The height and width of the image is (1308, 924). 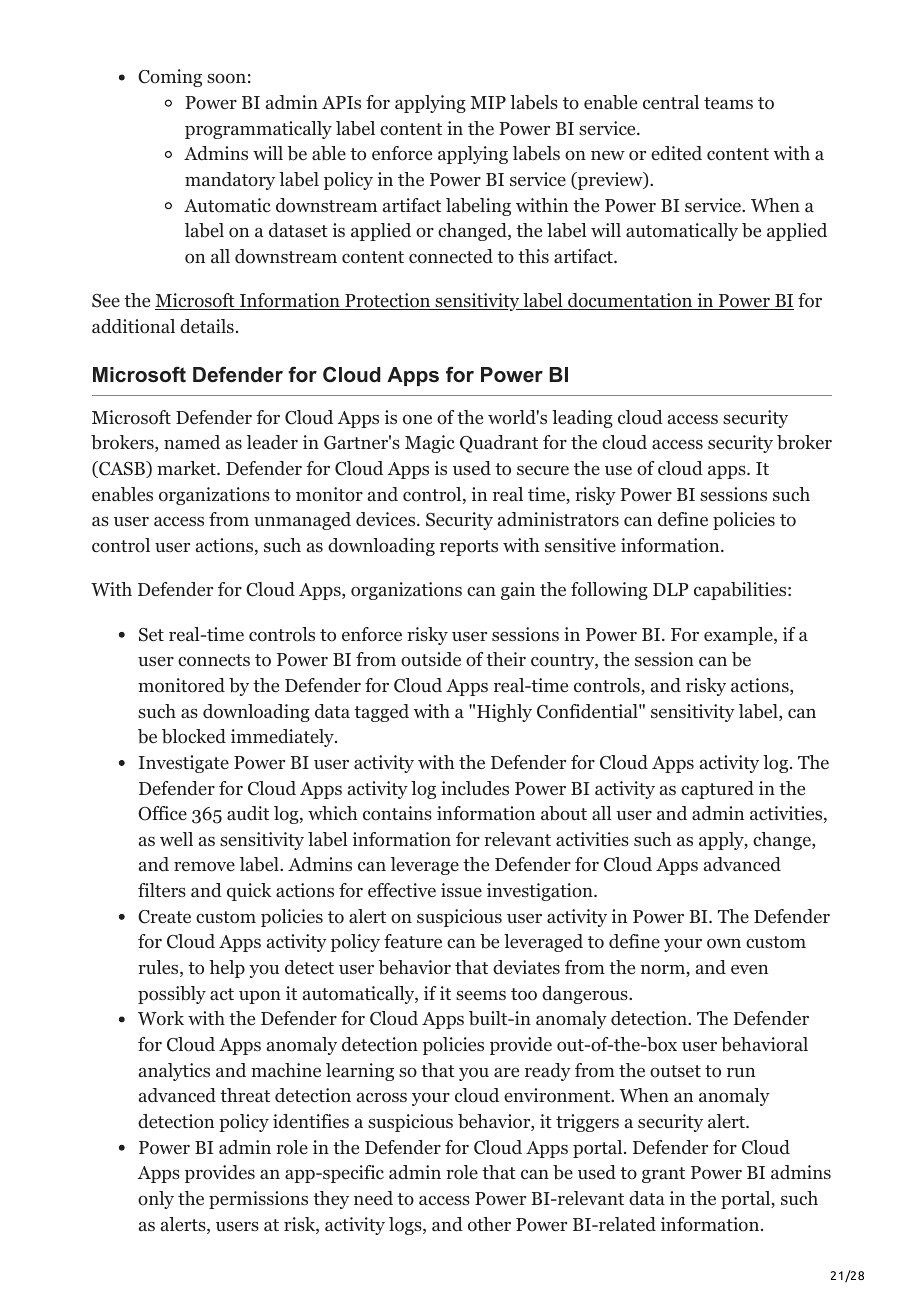 What do you see at coordinates (671, 102) in the image?
I see `central` at bounding box center [671, 102].
